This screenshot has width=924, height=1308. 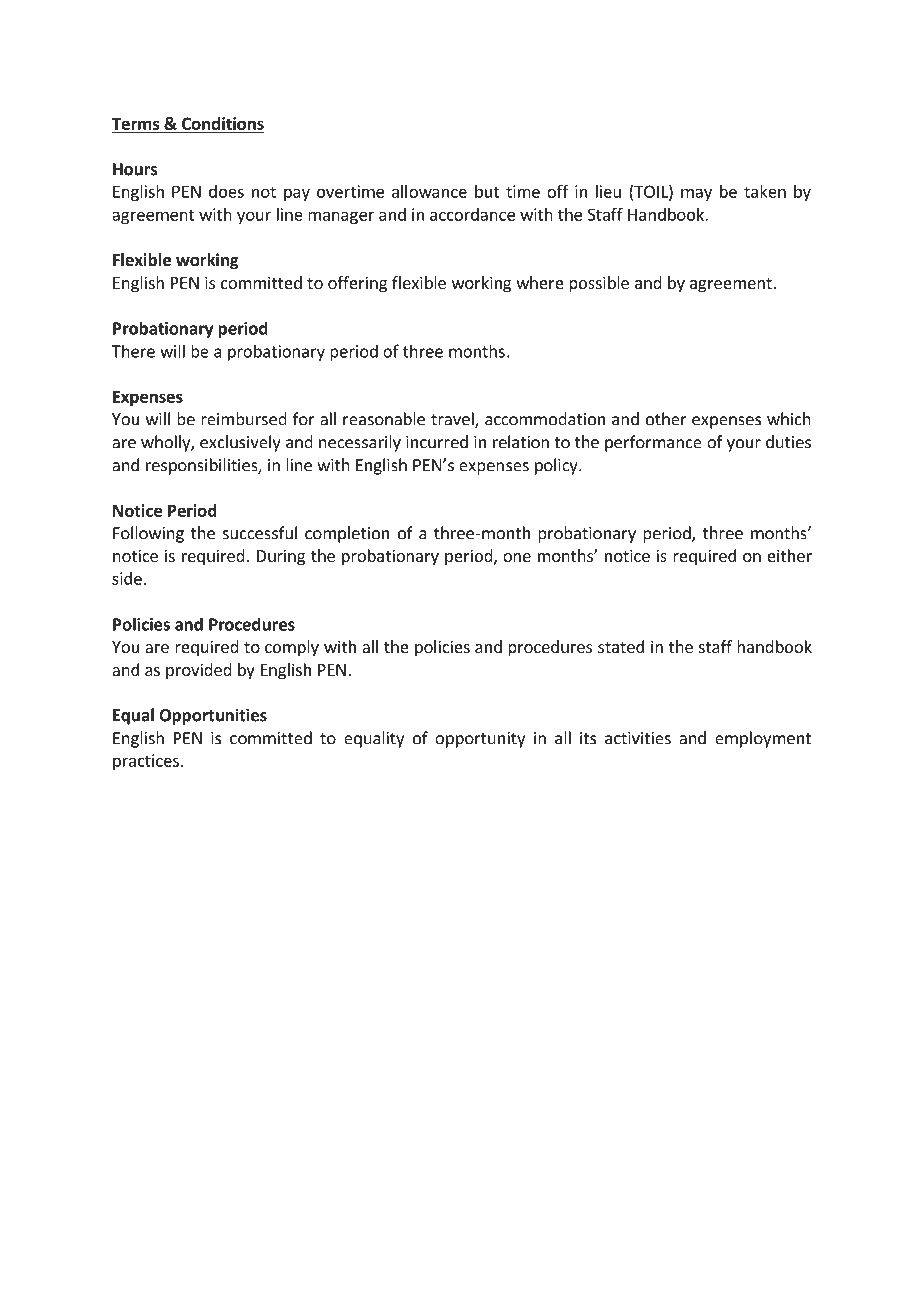 I want to click on allowance, so click(x=429, y=191).
